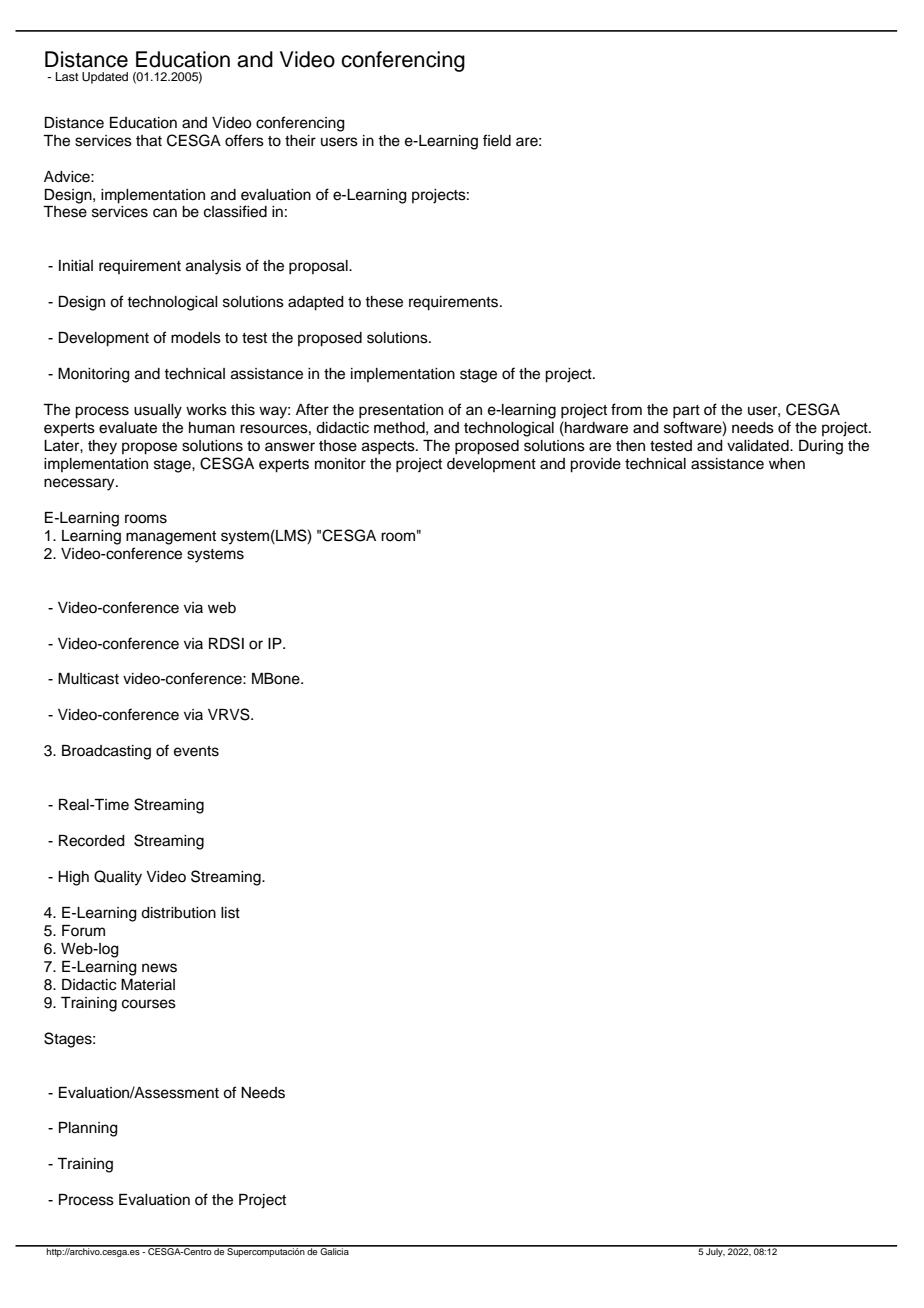 This screenshot has height=1308, width=924. Describe the element at coordinates (497, 140) in the screenshot. I see `field` at that location.
